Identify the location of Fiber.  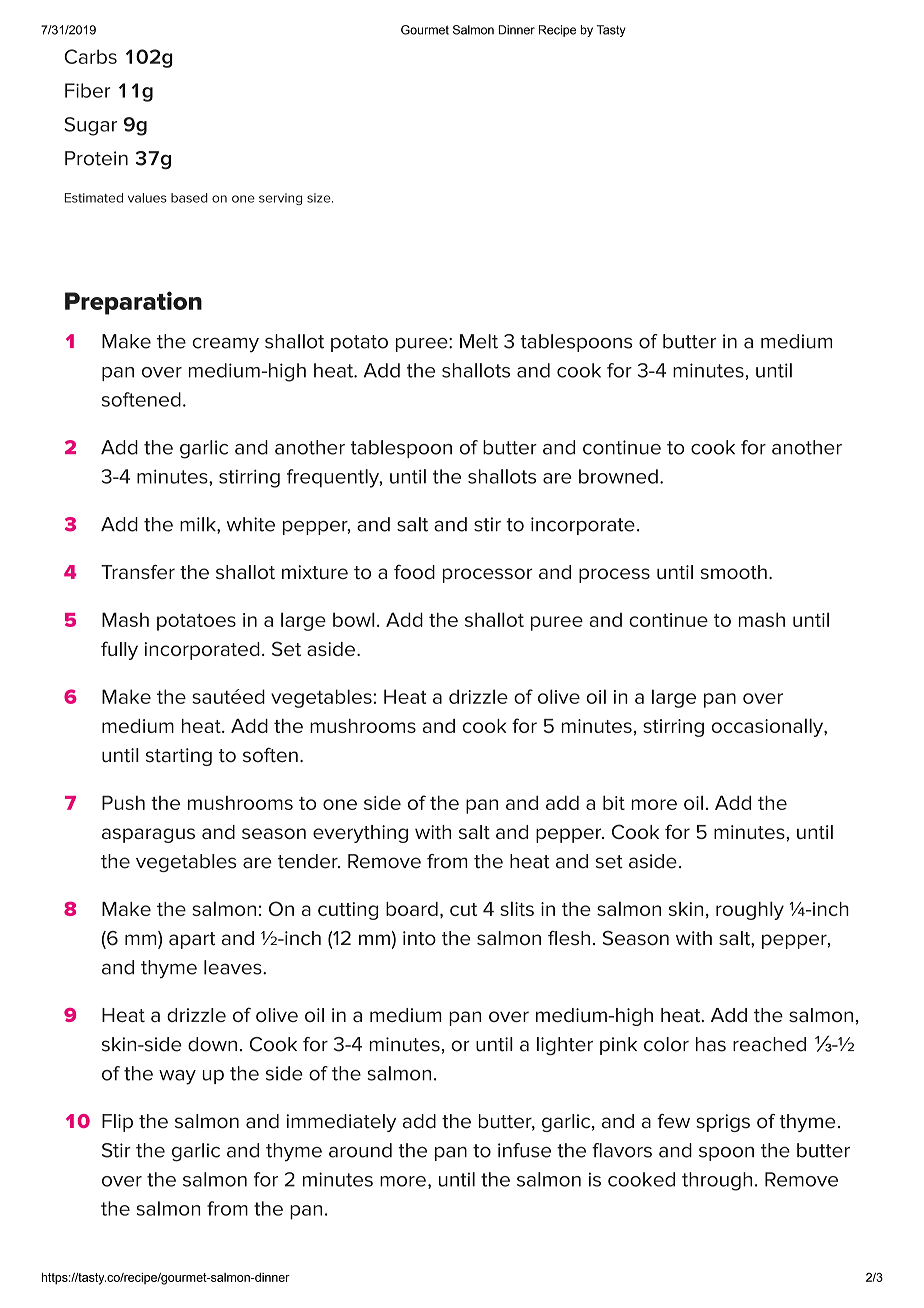
(87, 90).
